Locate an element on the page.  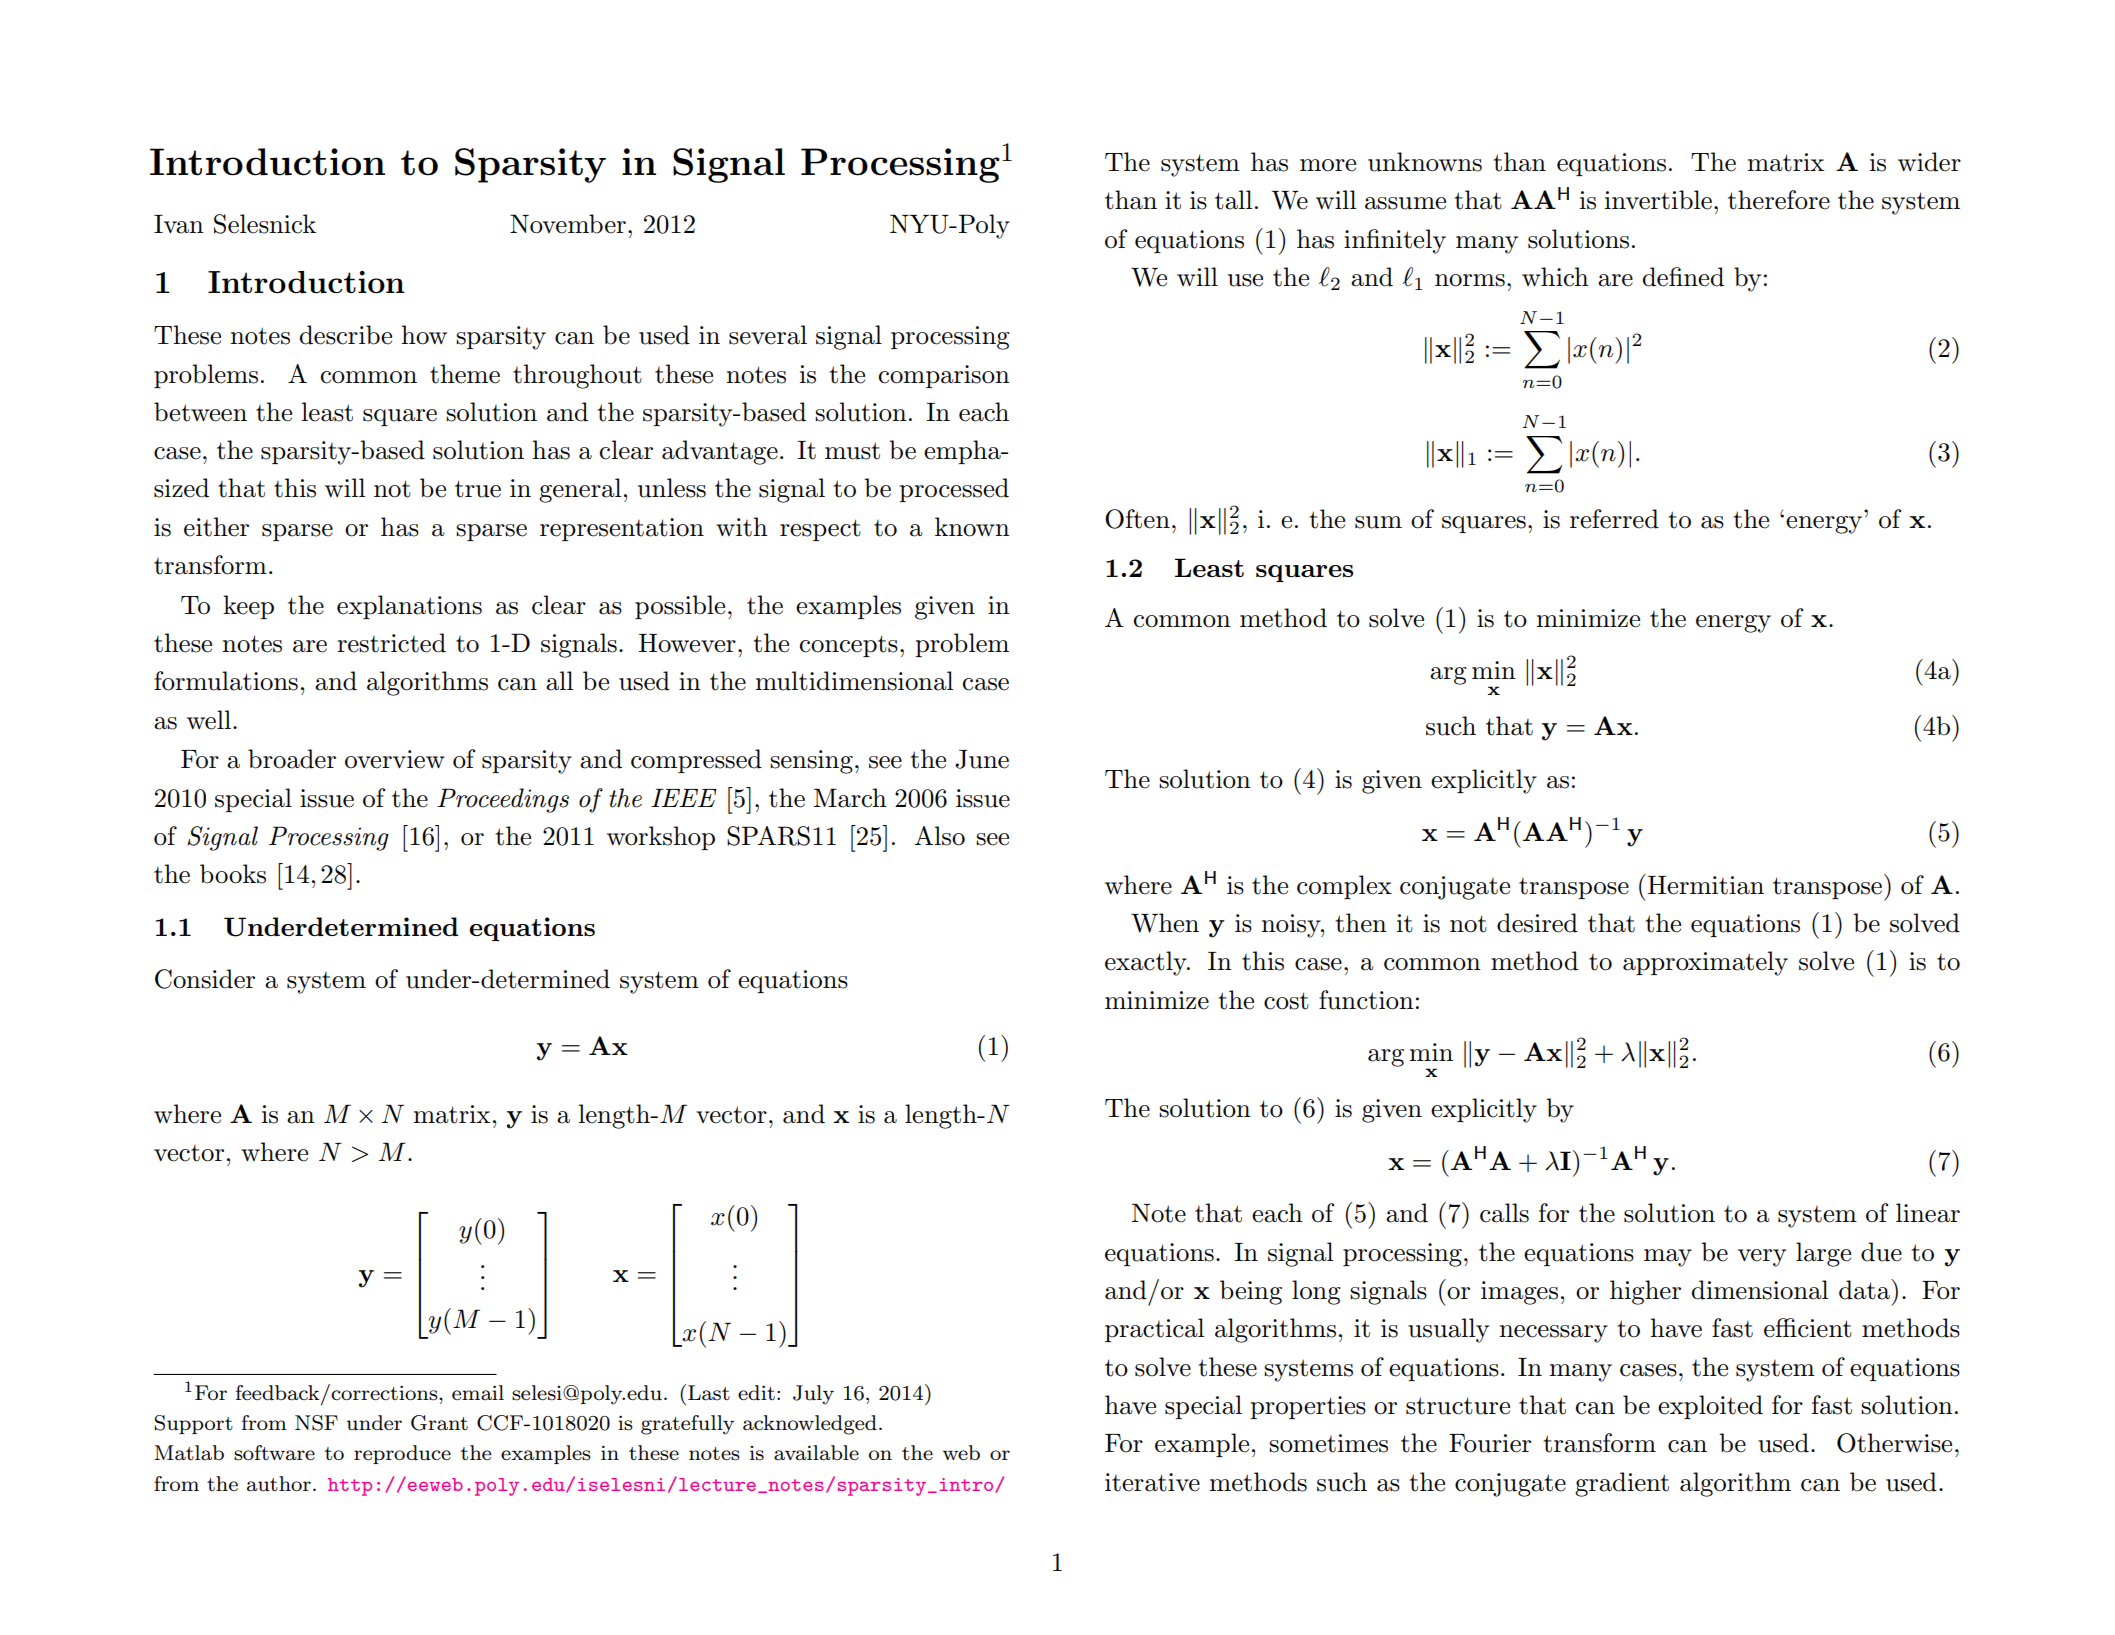
Proceedings is located at coordinates (503, 800).
